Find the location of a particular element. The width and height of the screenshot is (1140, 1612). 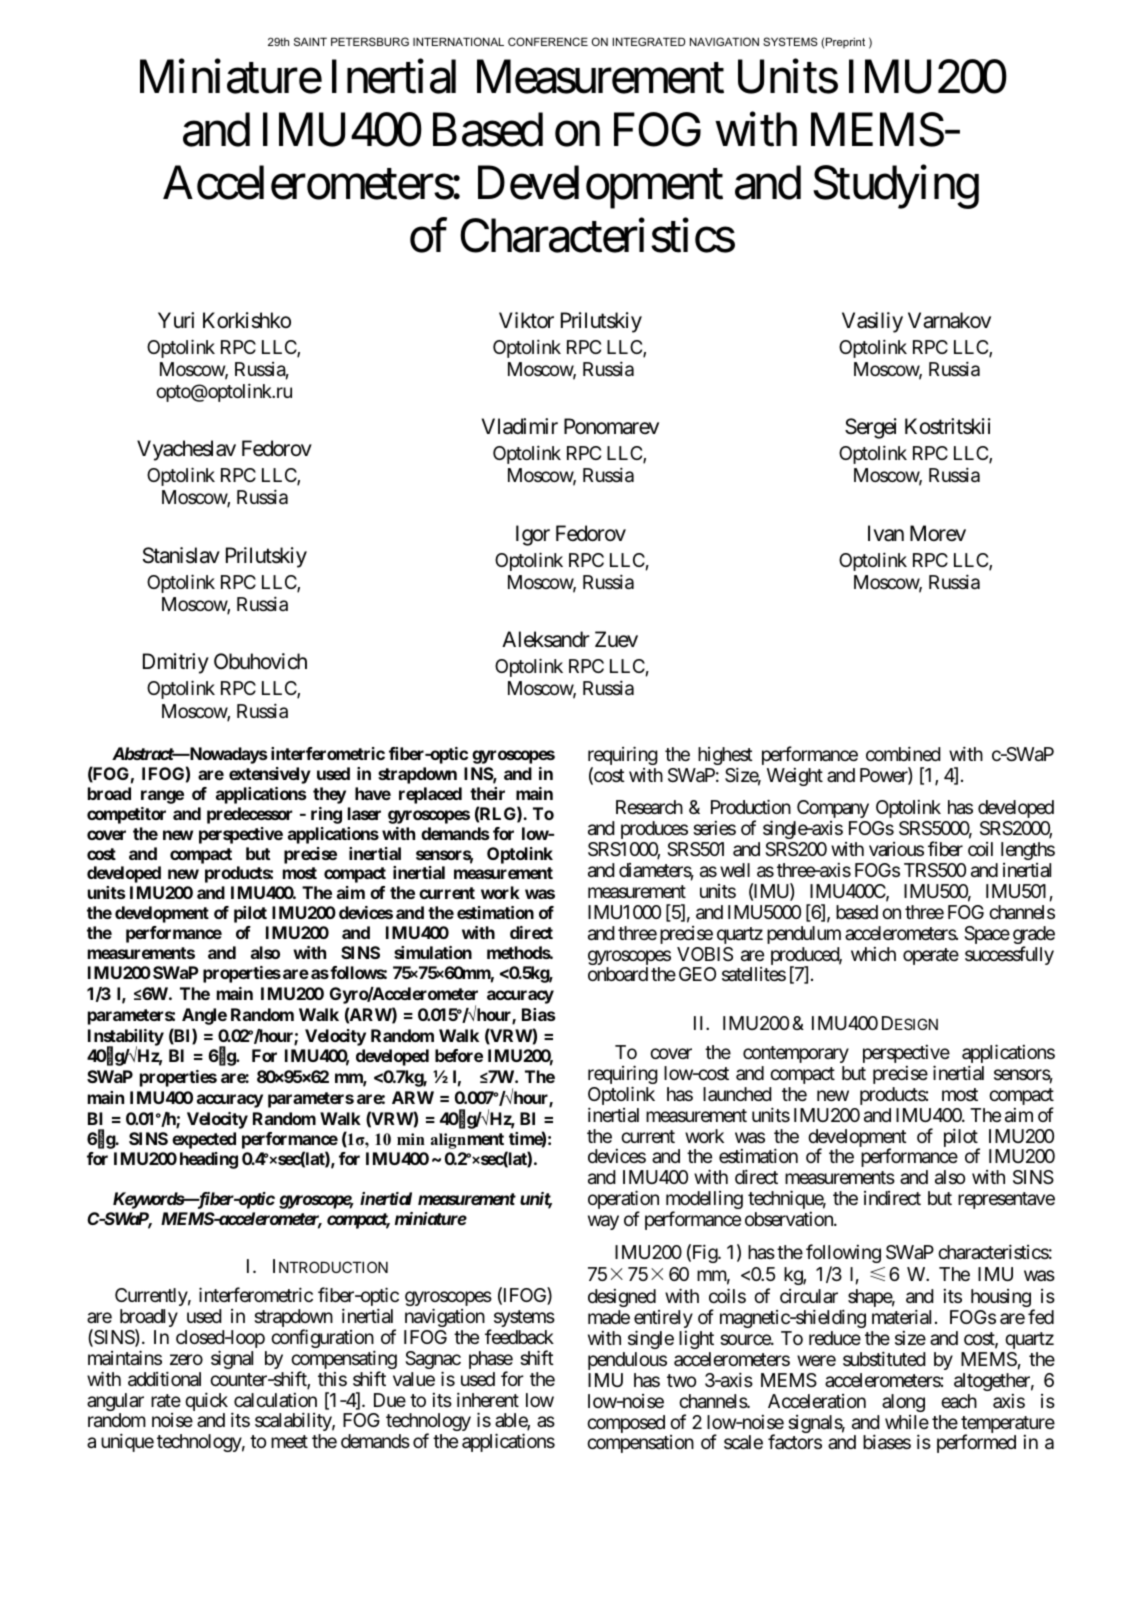

Stanislav is located at coordinates (181, 555).
